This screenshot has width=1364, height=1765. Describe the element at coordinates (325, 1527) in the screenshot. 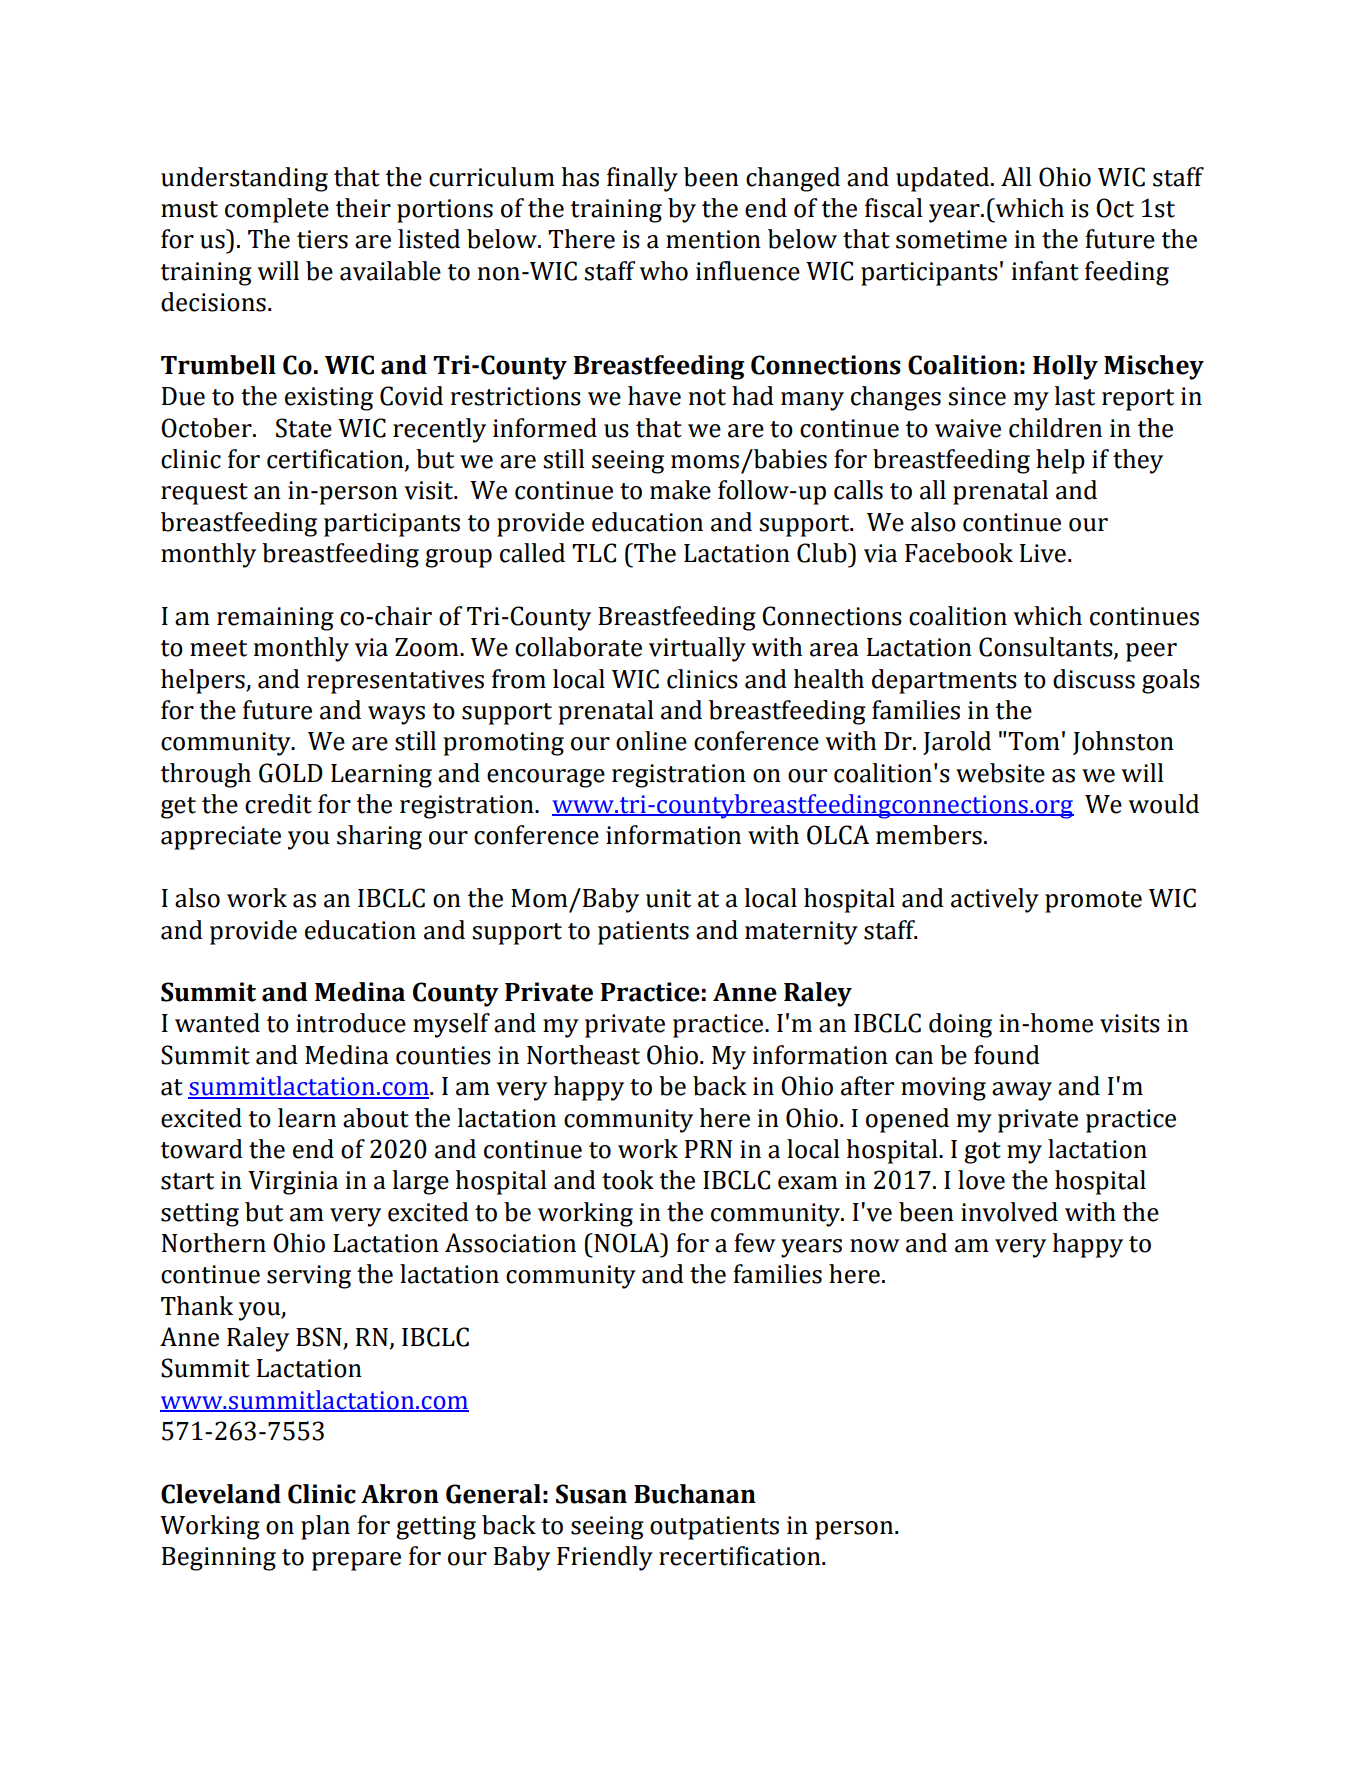

I see `plan` at that location.
